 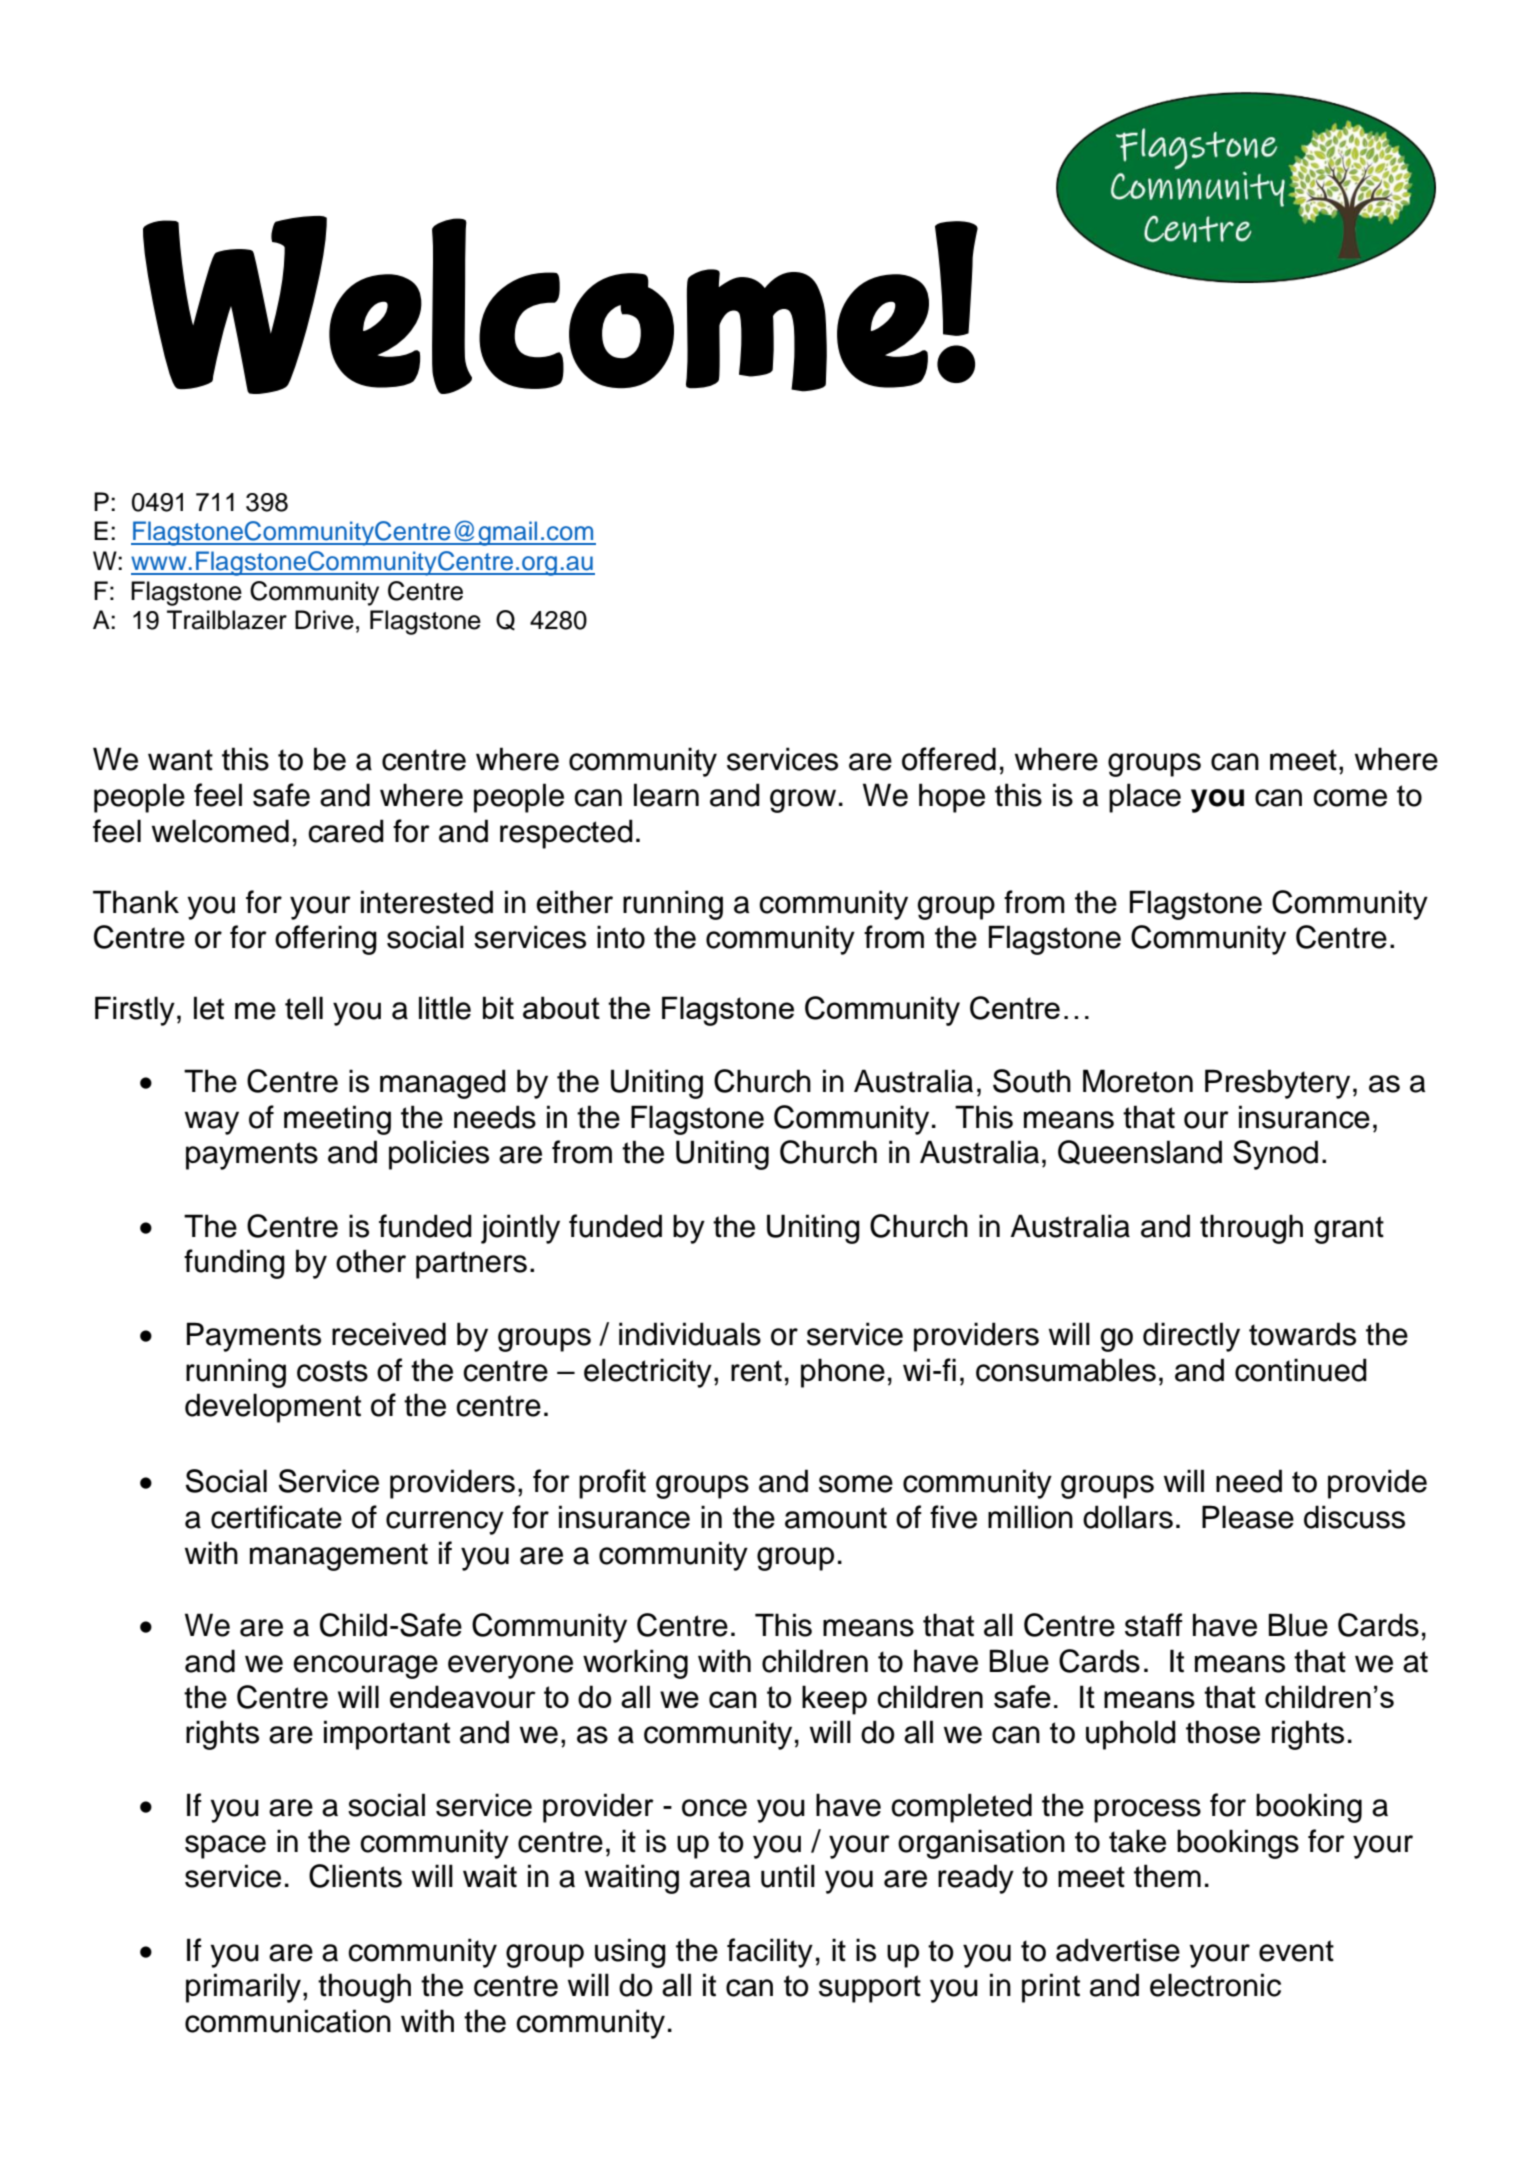 I want to click on primarily, so click(x=243, y=1988).
